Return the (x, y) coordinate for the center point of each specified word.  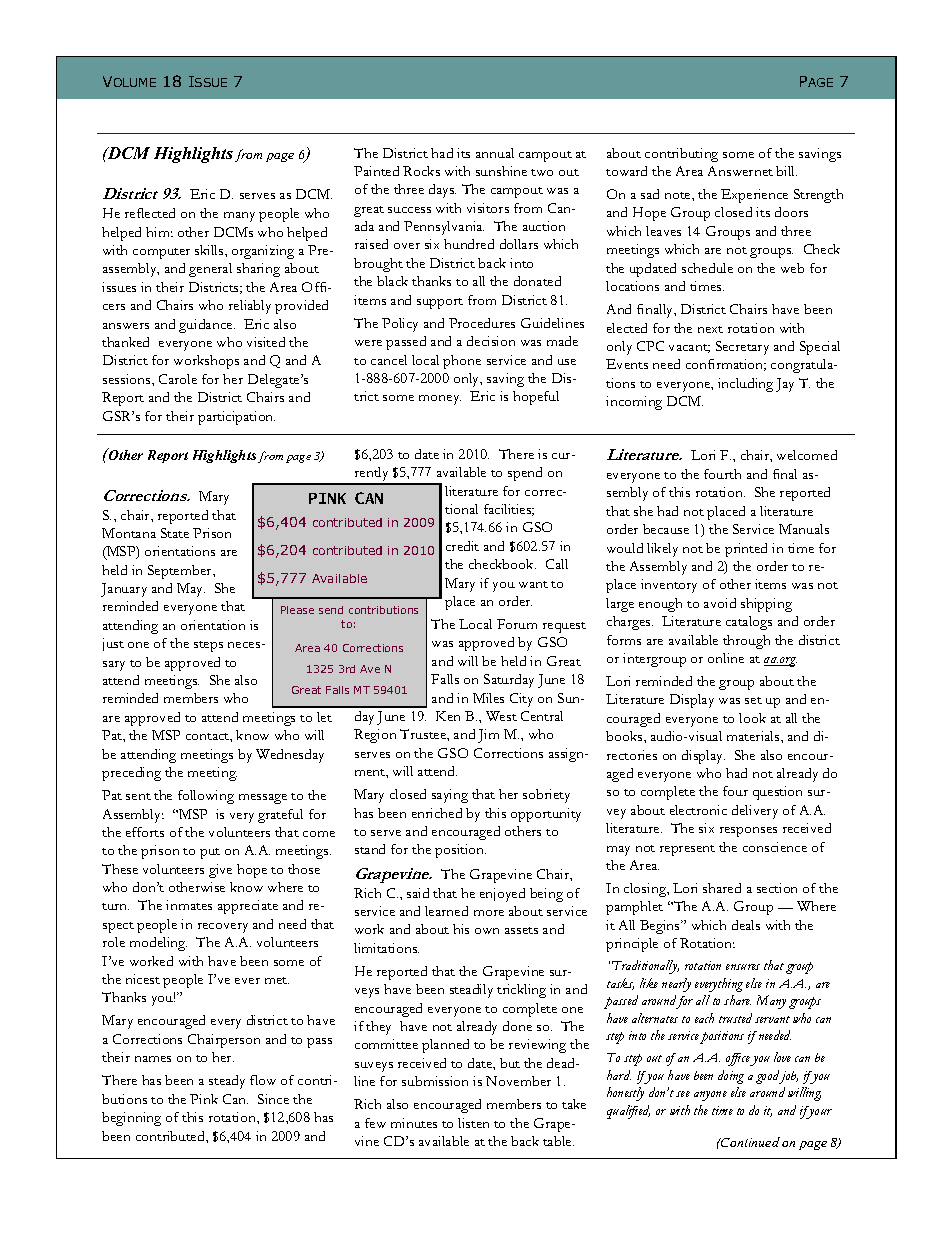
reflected (150, 213)
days (442, 191)
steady (227, 1082)
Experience (754, 196)
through (746, 642)
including (745, 385)
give (220, 871)
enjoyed (502, 895)
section (777, 888)
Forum (517, 624)
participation (236, 418)
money (440, 400)
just (113, 644)
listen (473, 1123)
